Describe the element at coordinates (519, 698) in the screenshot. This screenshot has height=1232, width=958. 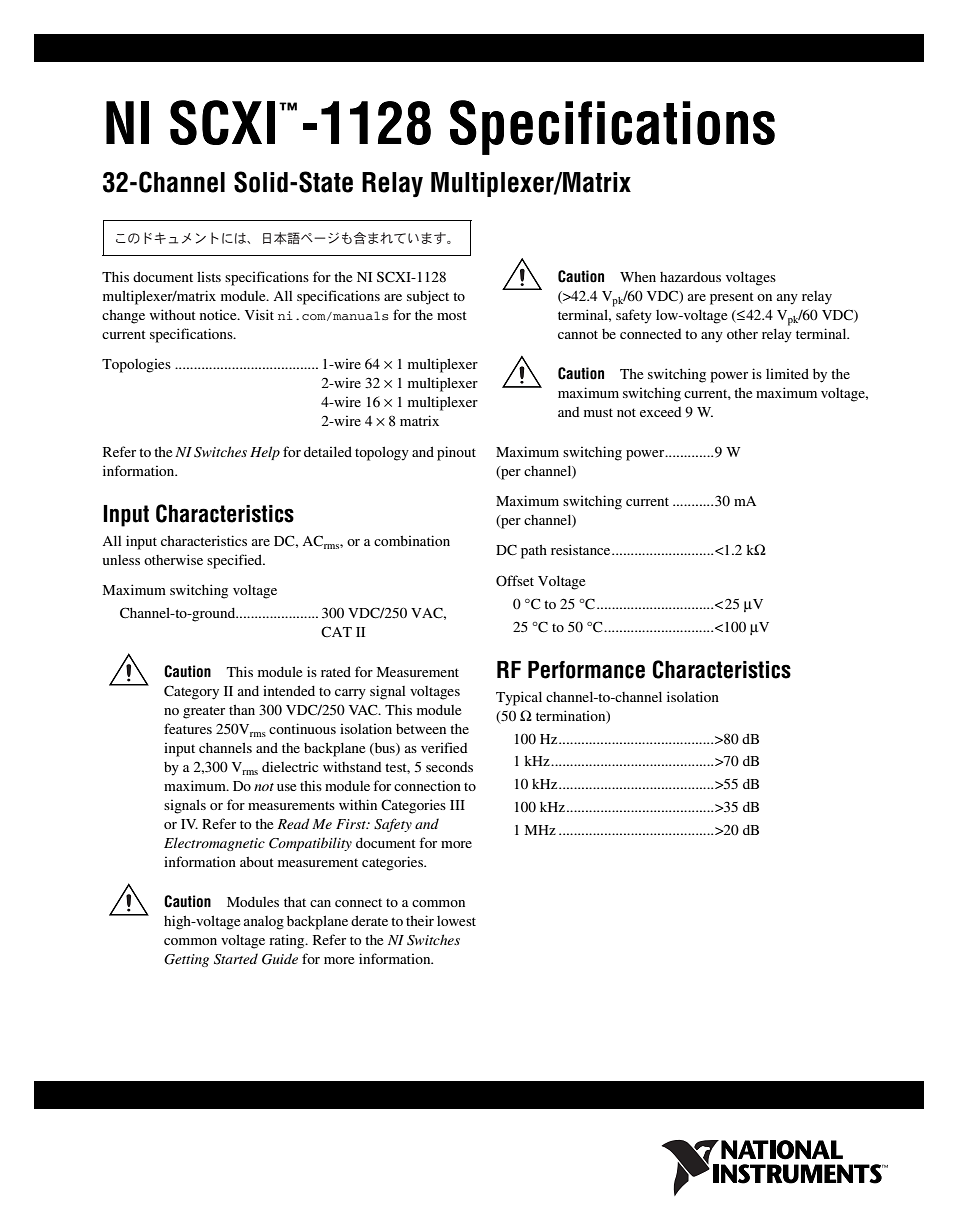
I see `Typical` at that location.
